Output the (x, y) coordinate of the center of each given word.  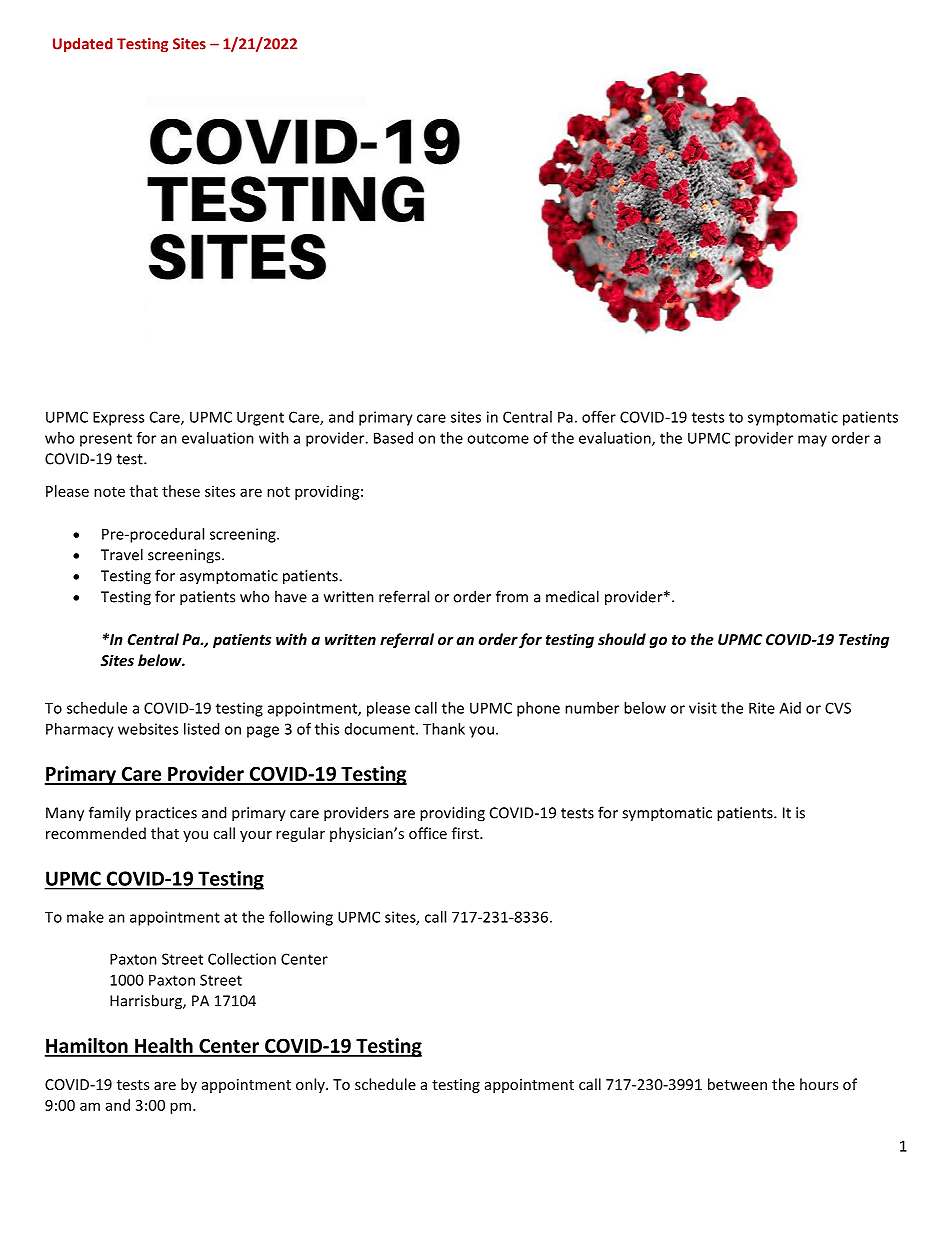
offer (599, 417)
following (301, 918)
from (512, 596)
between (737, 1084)
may (812, 441)
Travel (122, 554)
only (311, 1085)
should (622, 639)
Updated (83, 44)
